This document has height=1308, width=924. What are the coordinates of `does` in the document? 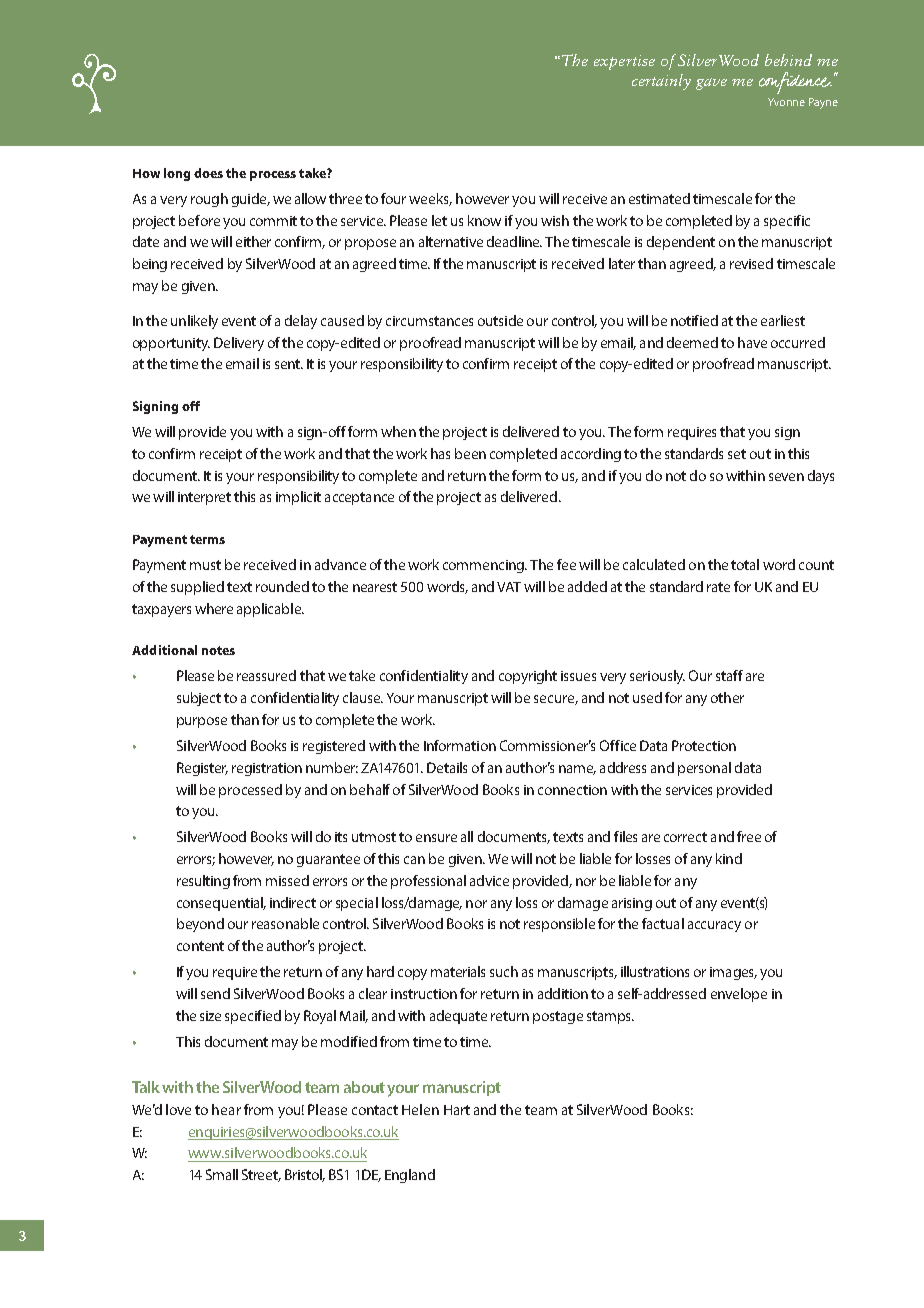 It's located at (208, 173).
